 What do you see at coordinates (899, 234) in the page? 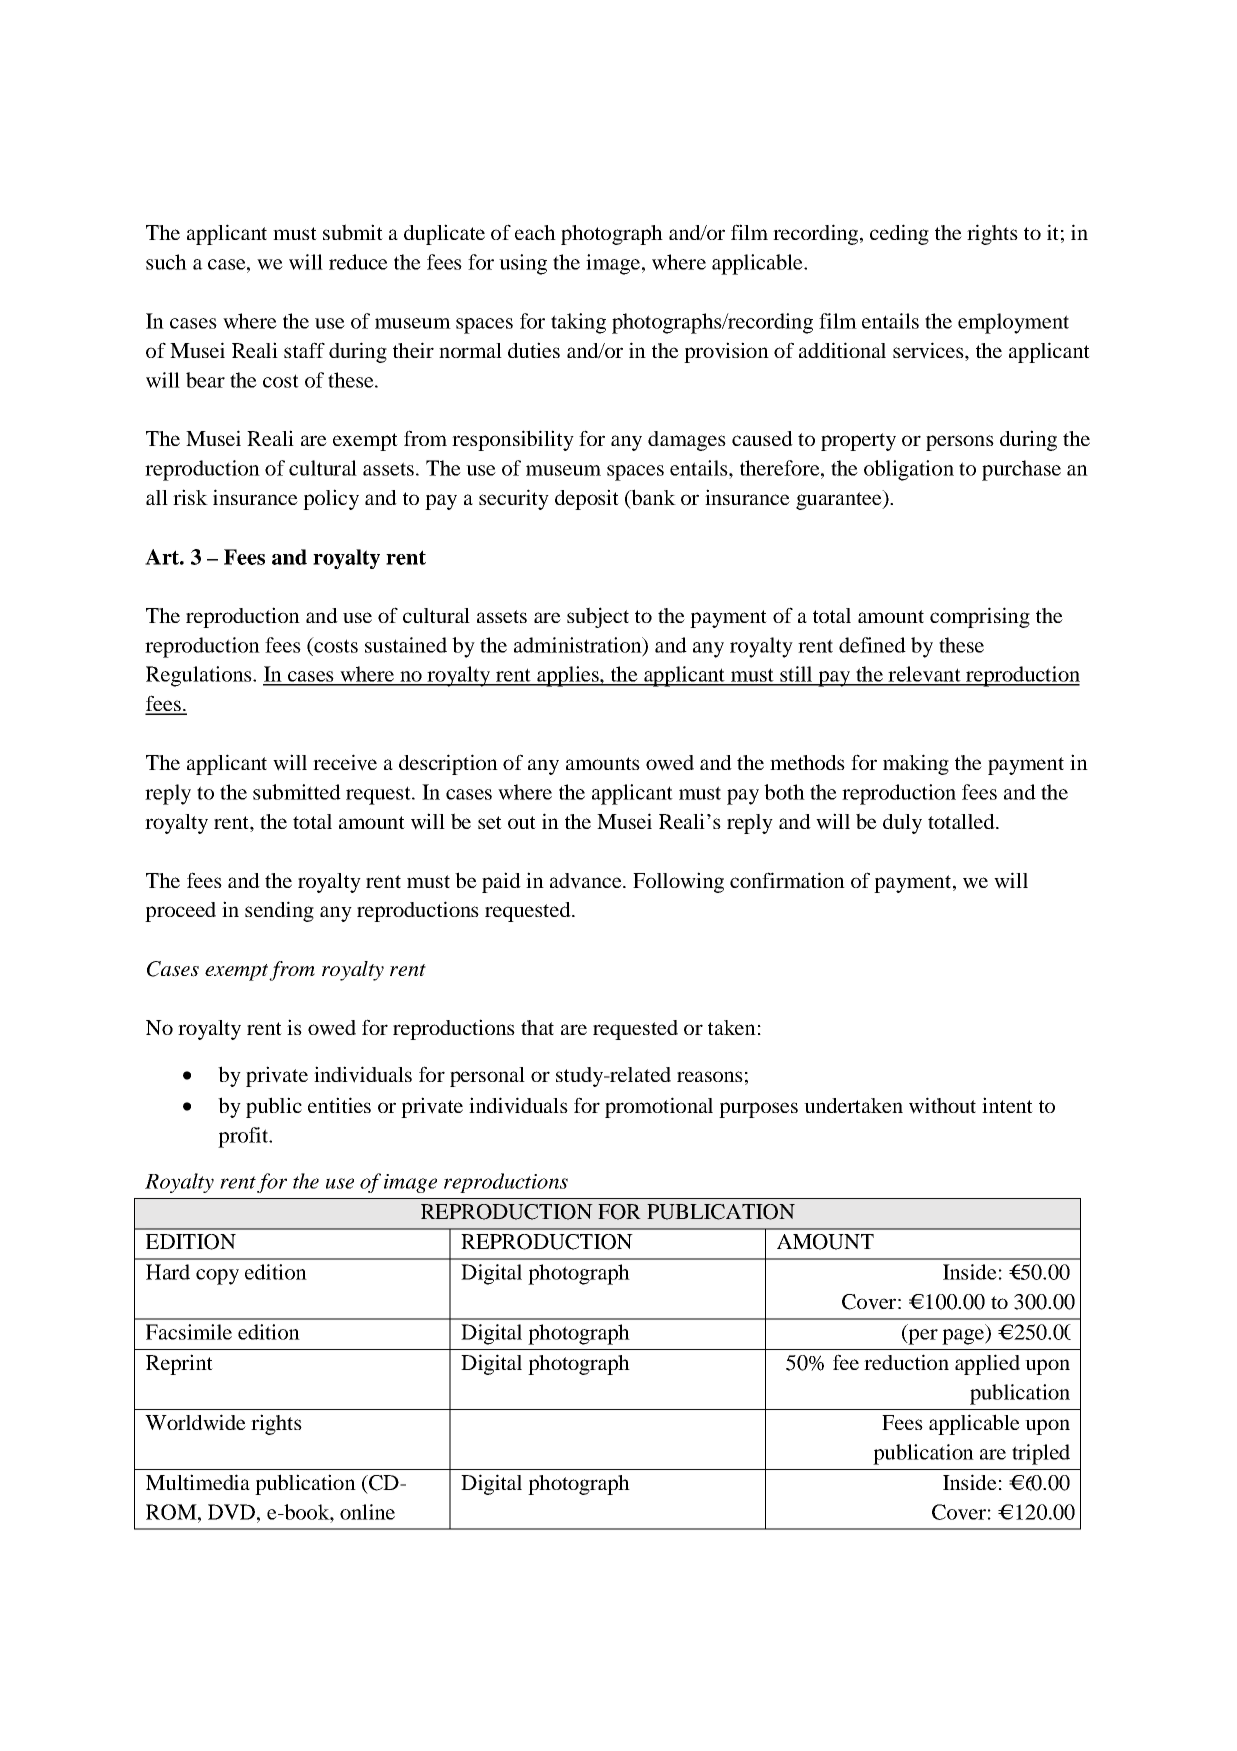
I see `ceding` at bounding box center [899, 234].
